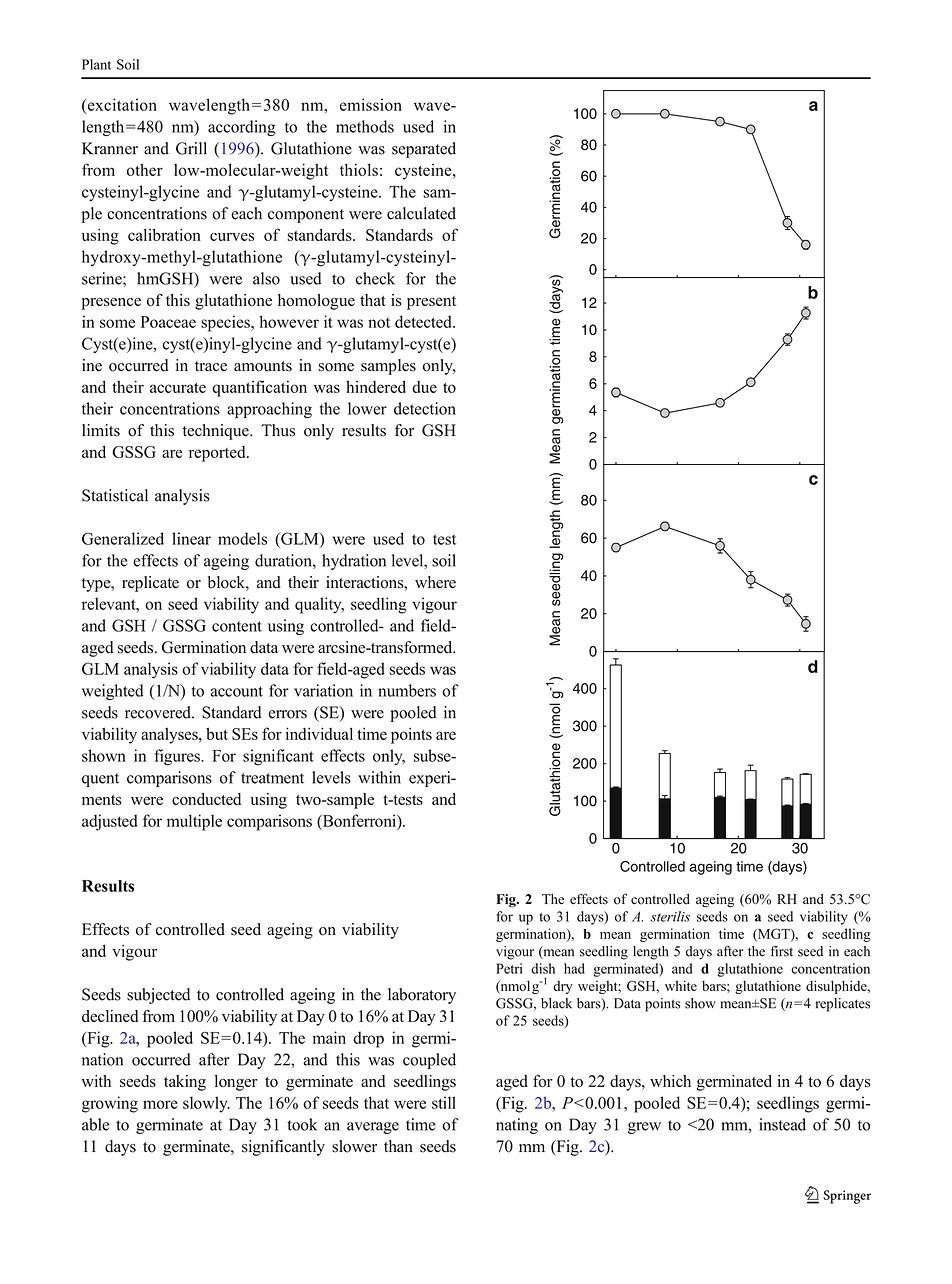 The width and height of the page is (952, 1284). I want to click on separated, so click(424, 150).
